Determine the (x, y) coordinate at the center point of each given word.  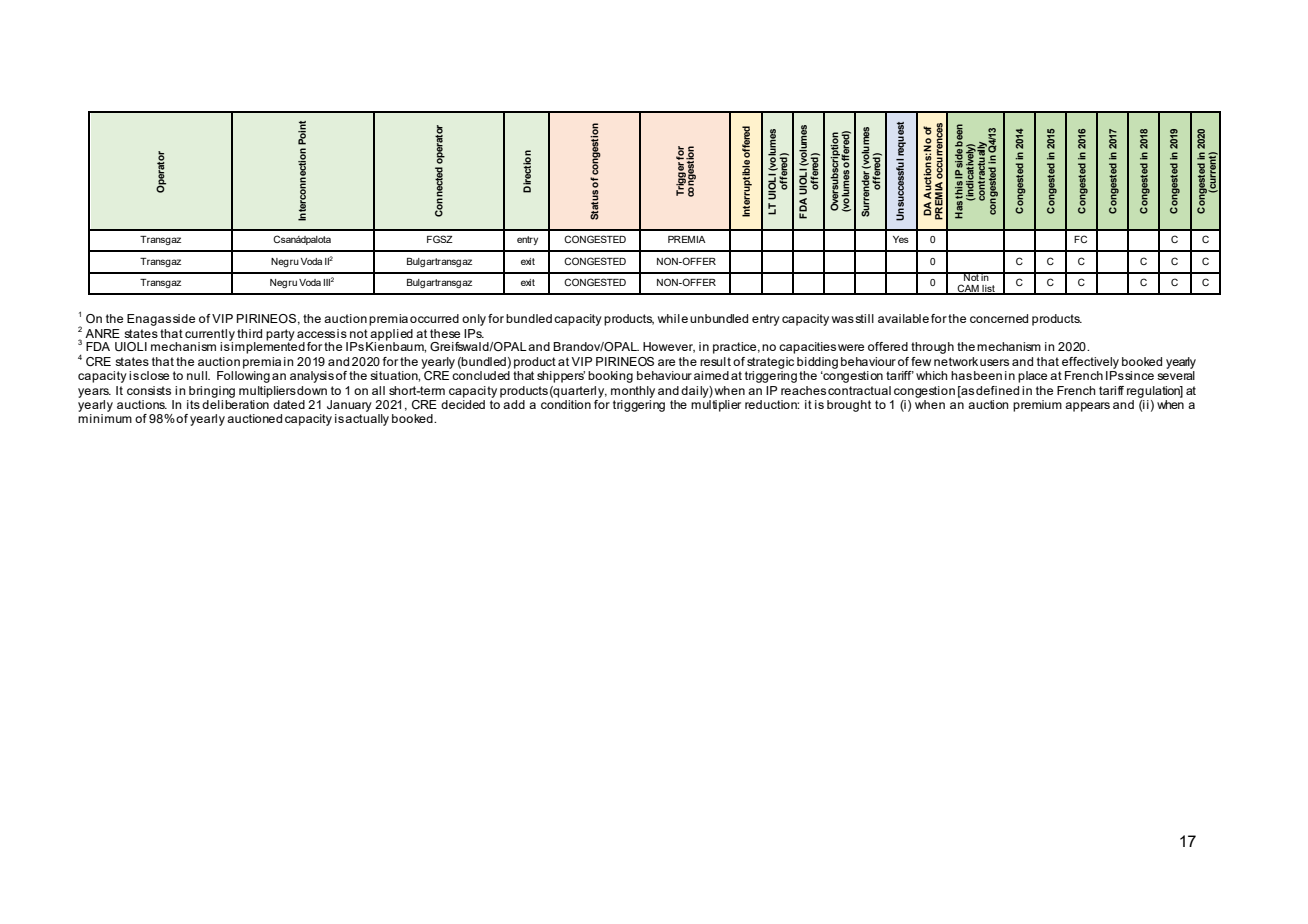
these (445, 333)
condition (566, 403)
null (198, 375)
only (474, 320)
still (864, 318)
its (193, 404)
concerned (999, 318)
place (1032, 377)
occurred (434, 318)
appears (1087, 407)
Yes (901, 239)
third (249, 333)
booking (610, 377)
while (673, 318)
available (903, 318)
